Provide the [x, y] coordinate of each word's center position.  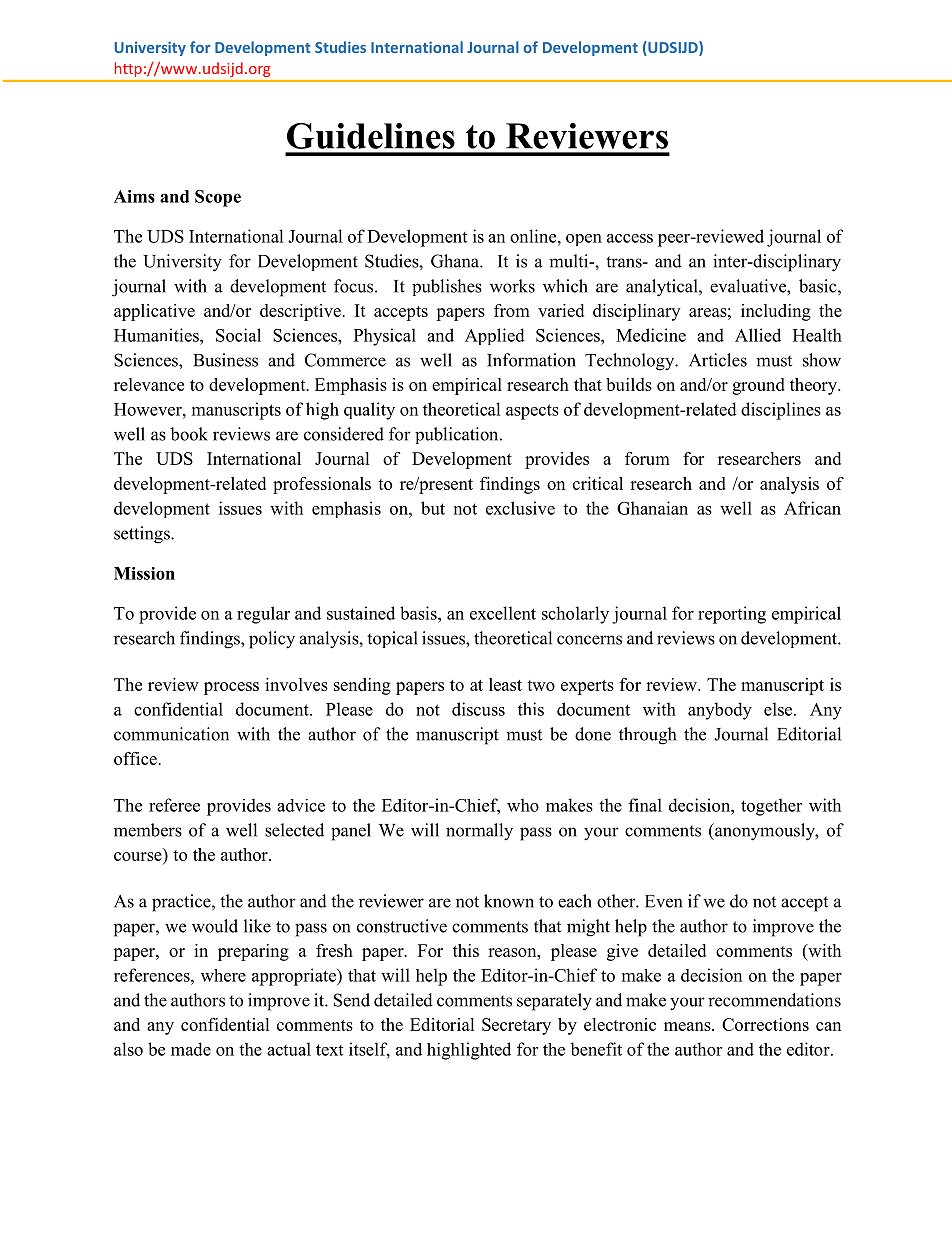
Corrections [765, 1024]
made [191, 1049]
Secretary [516, 1026]
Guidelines [371, 136]
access [630, 238]
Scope [218, 198]
